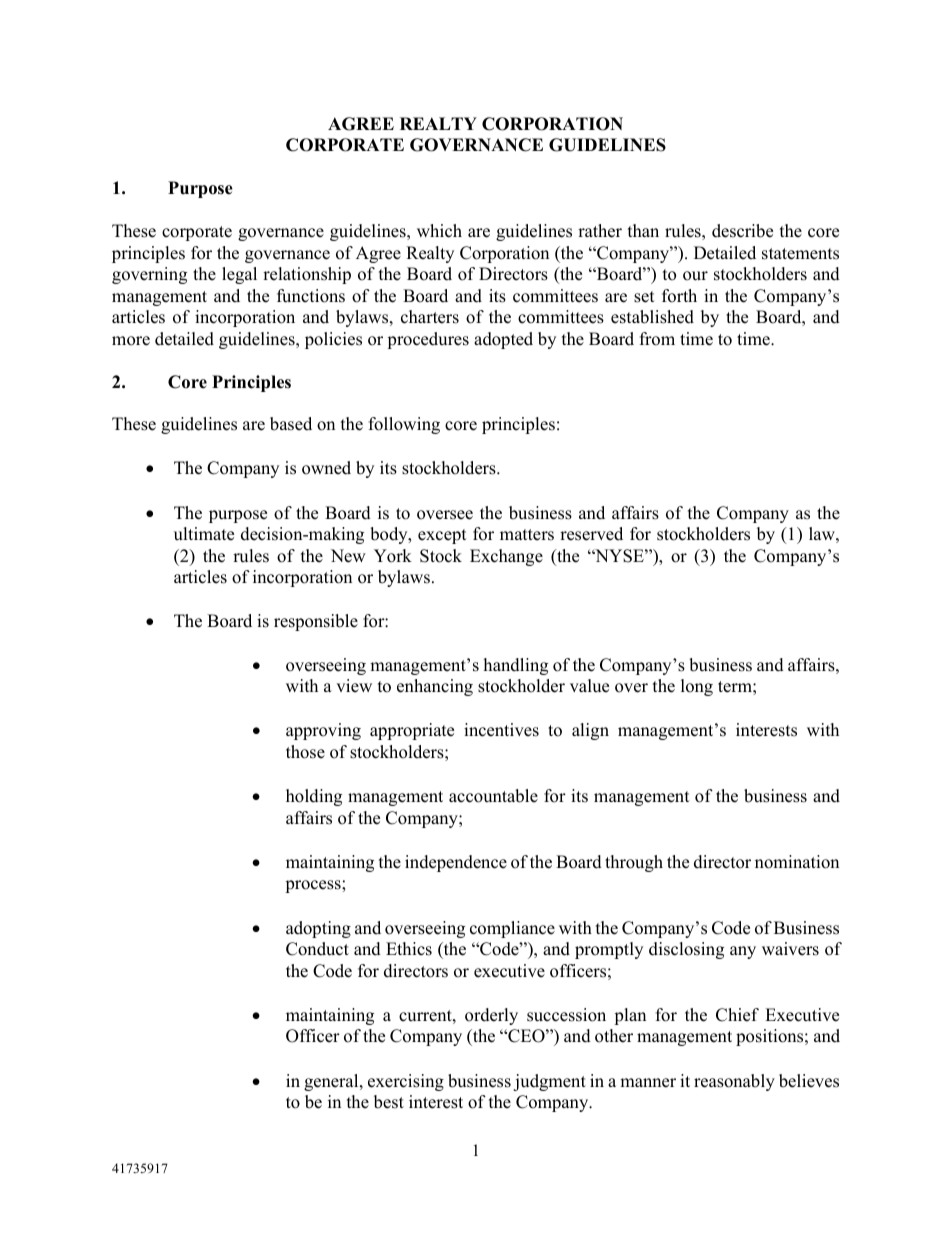 The height and width of the document is (1233, 952). Describe the element at coordinates (239, 275) in the document. I see `legal` at that location.
